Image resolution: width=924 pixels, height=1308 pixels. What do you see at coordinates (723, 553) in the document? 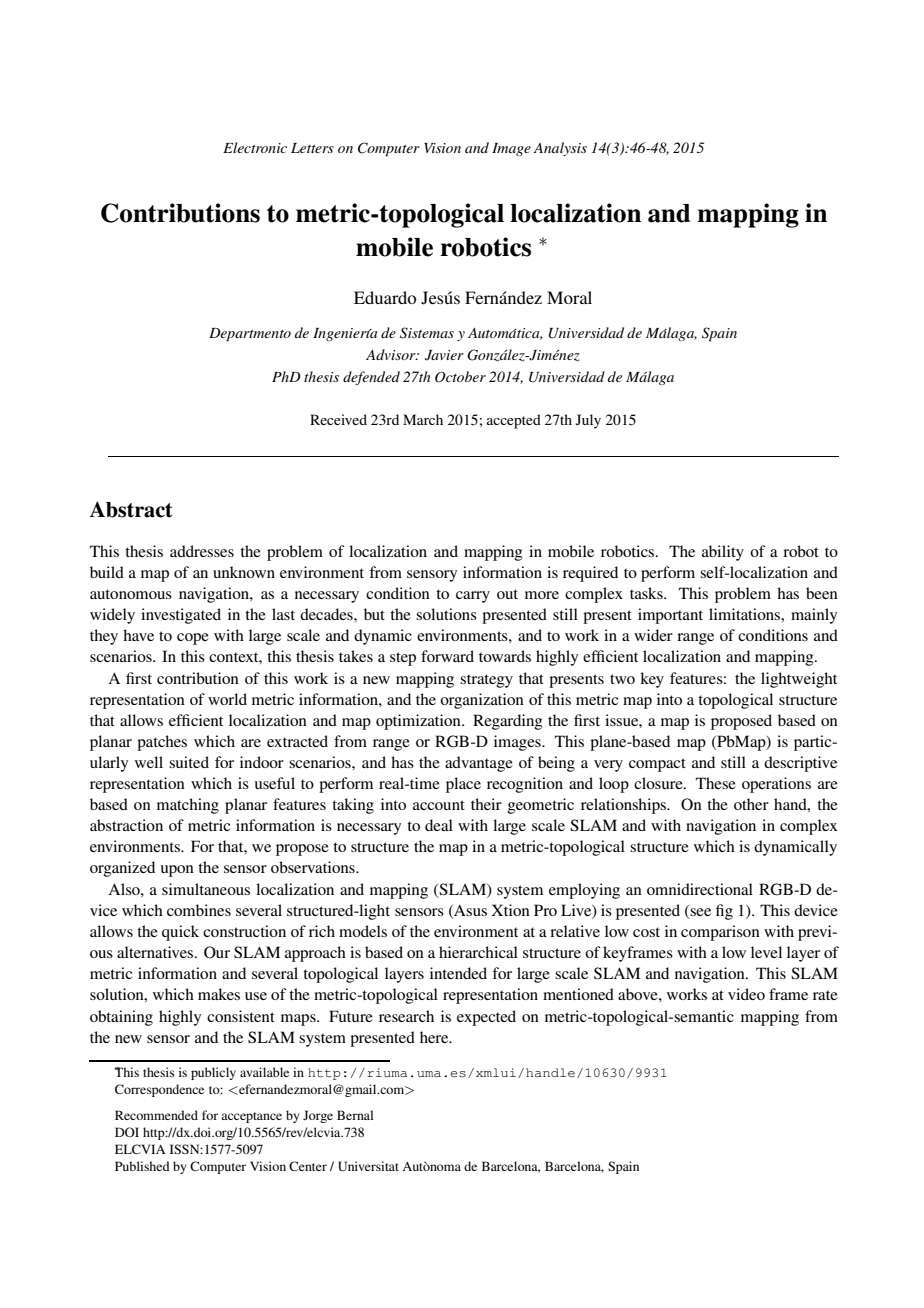
I see `ability` at bounding box center [723, 553].
